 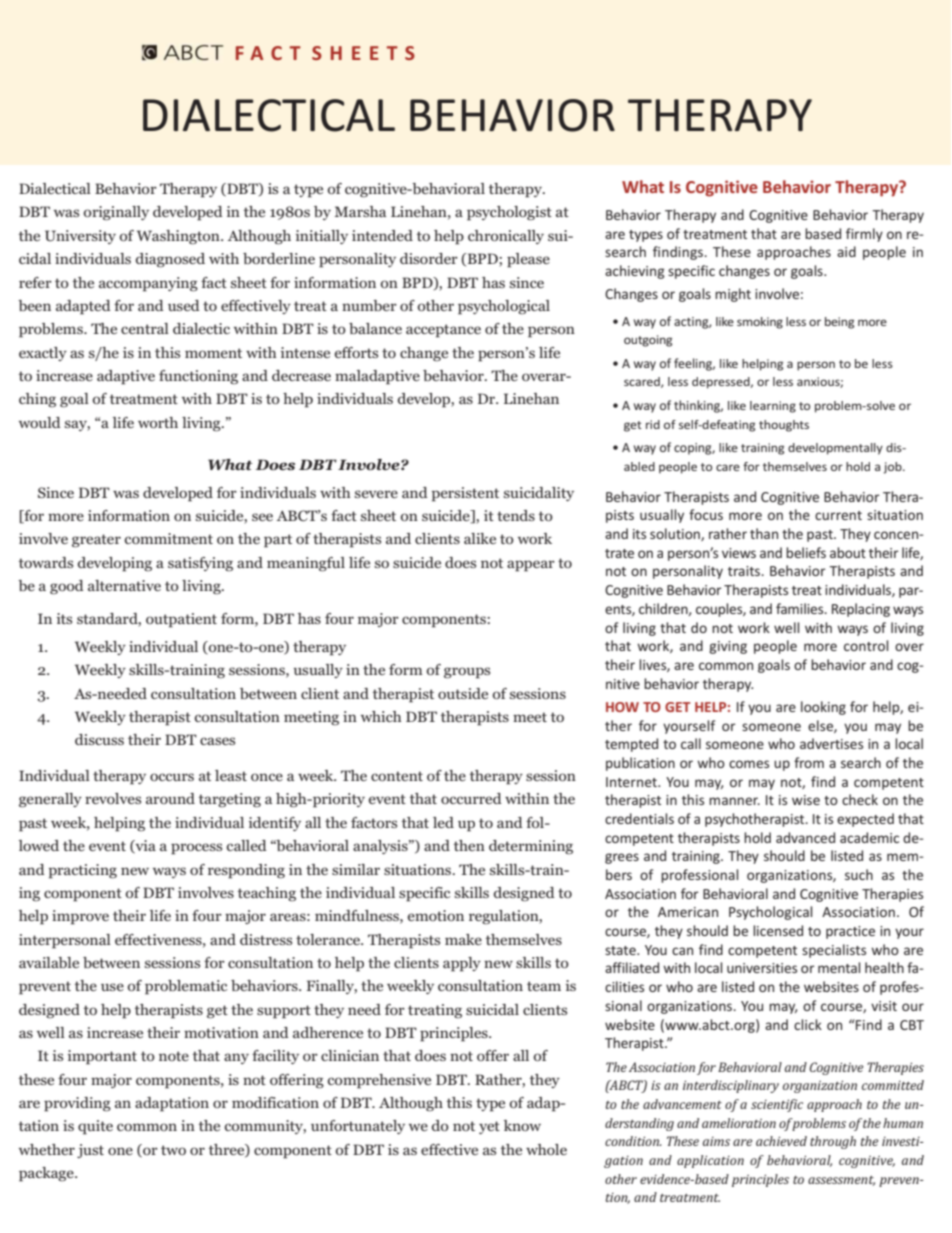 I want to click on two, so click(x=173, y=1150).
